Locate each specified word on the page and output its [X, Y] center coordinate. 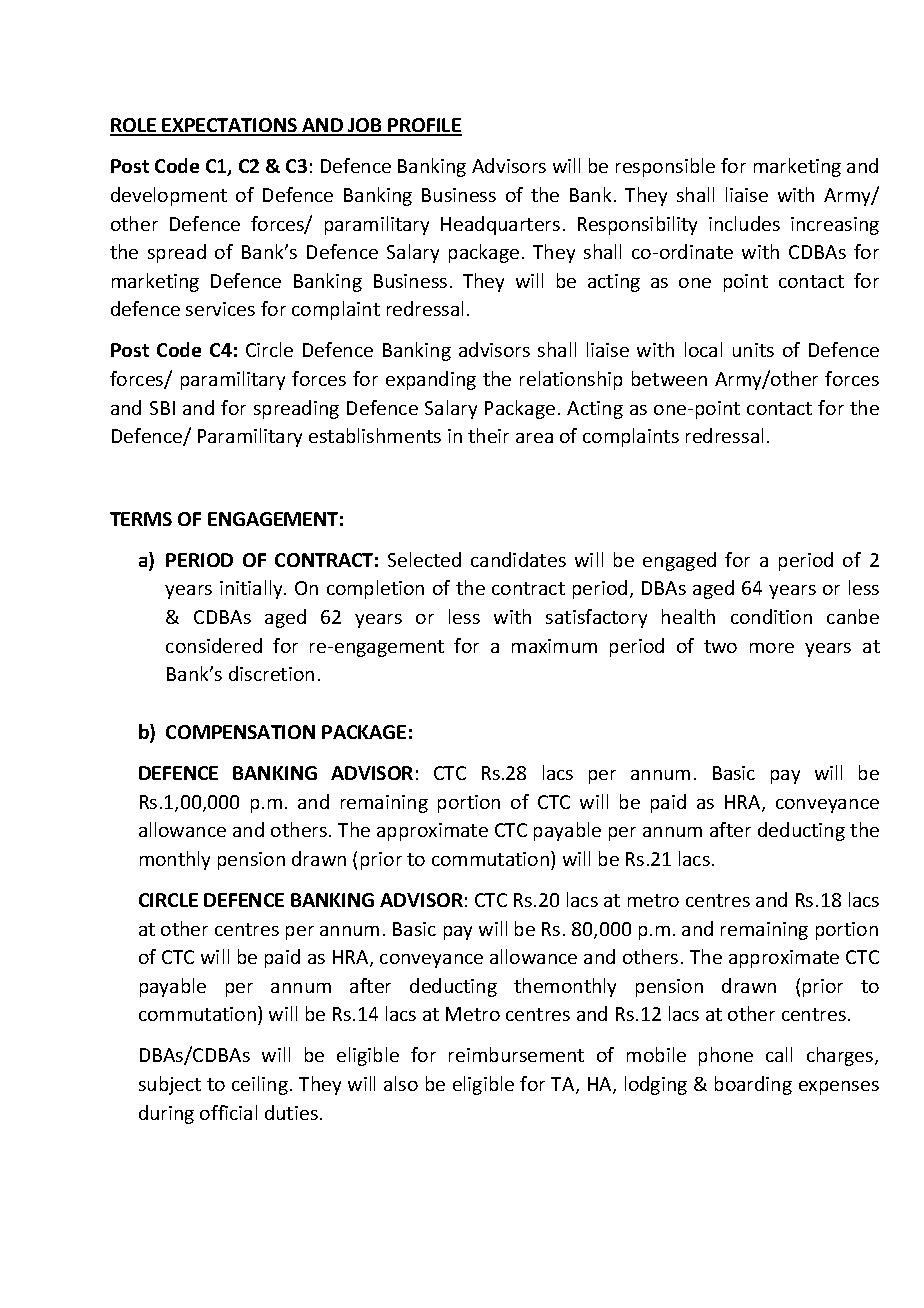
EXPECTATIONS [230, 126]
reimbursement [516, 1054]
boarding [753, 1085]
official [228, 1112]
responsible [665, 167]
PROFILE [424, 126]
